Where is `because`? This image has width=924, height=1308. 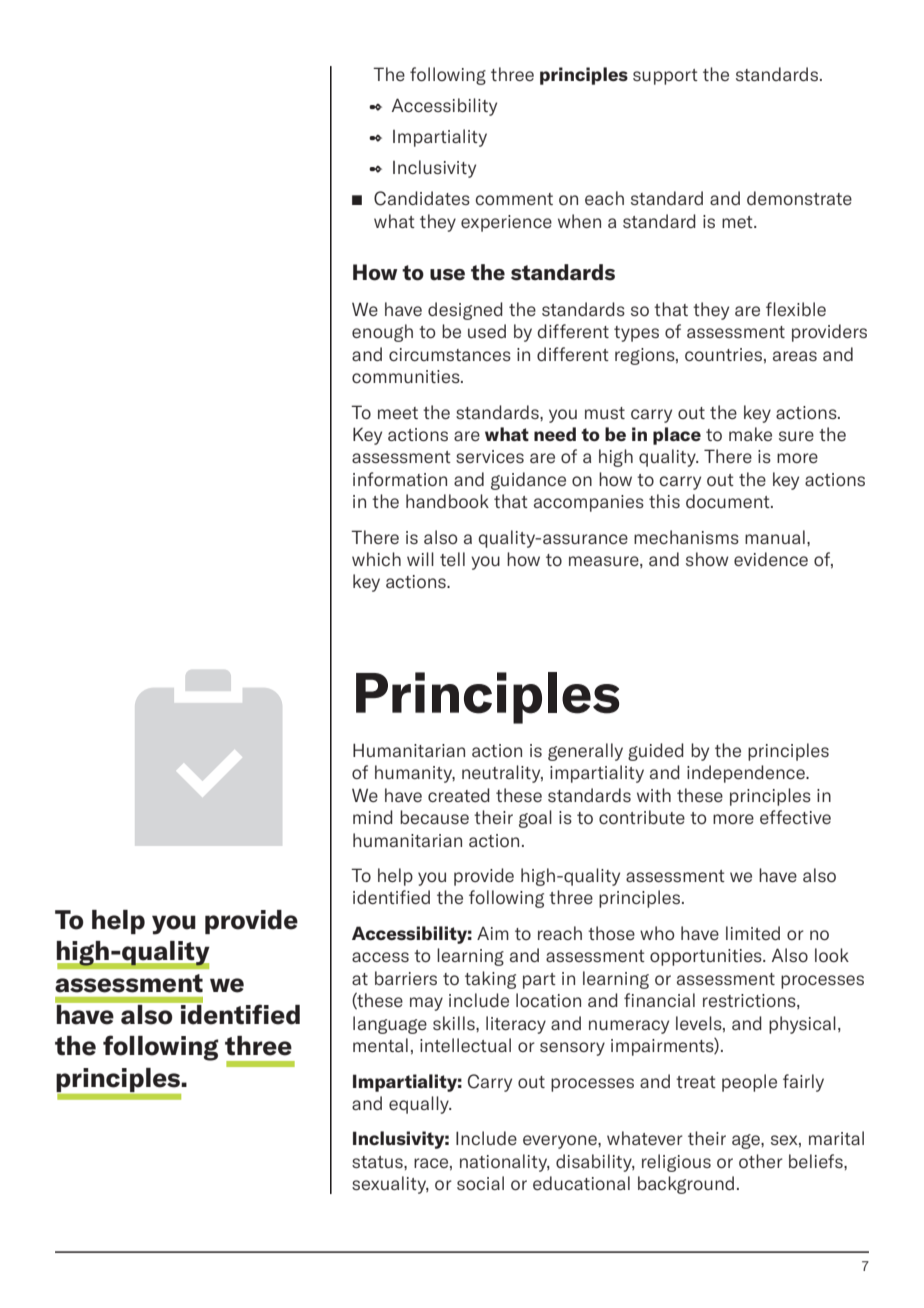 because is located at coordinates (434, 817).
